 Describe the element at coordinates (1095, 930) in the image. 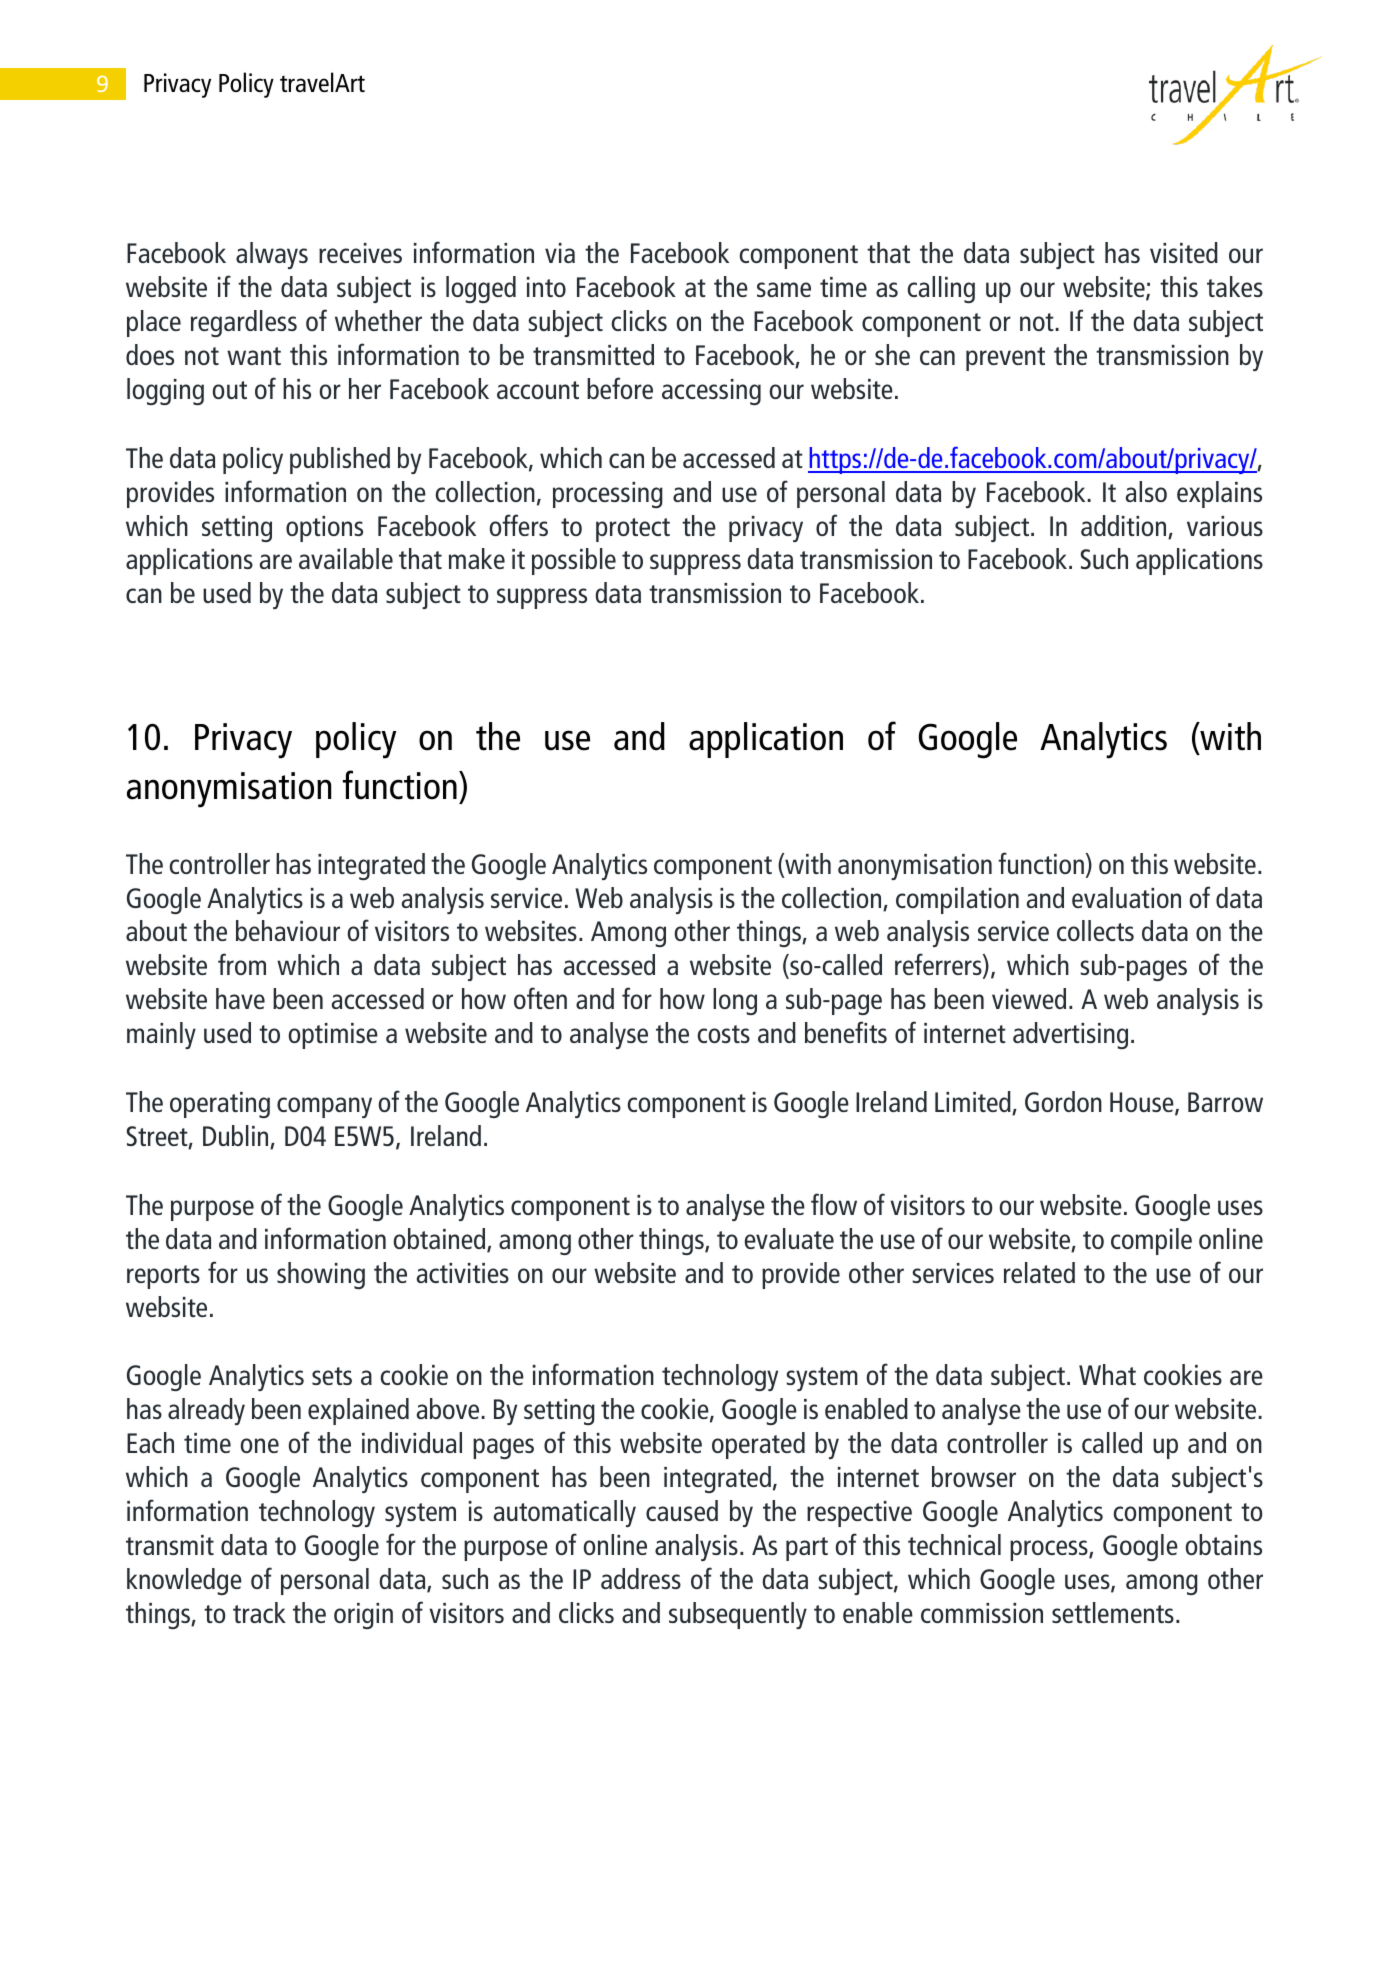

I see `collects` at that location.
